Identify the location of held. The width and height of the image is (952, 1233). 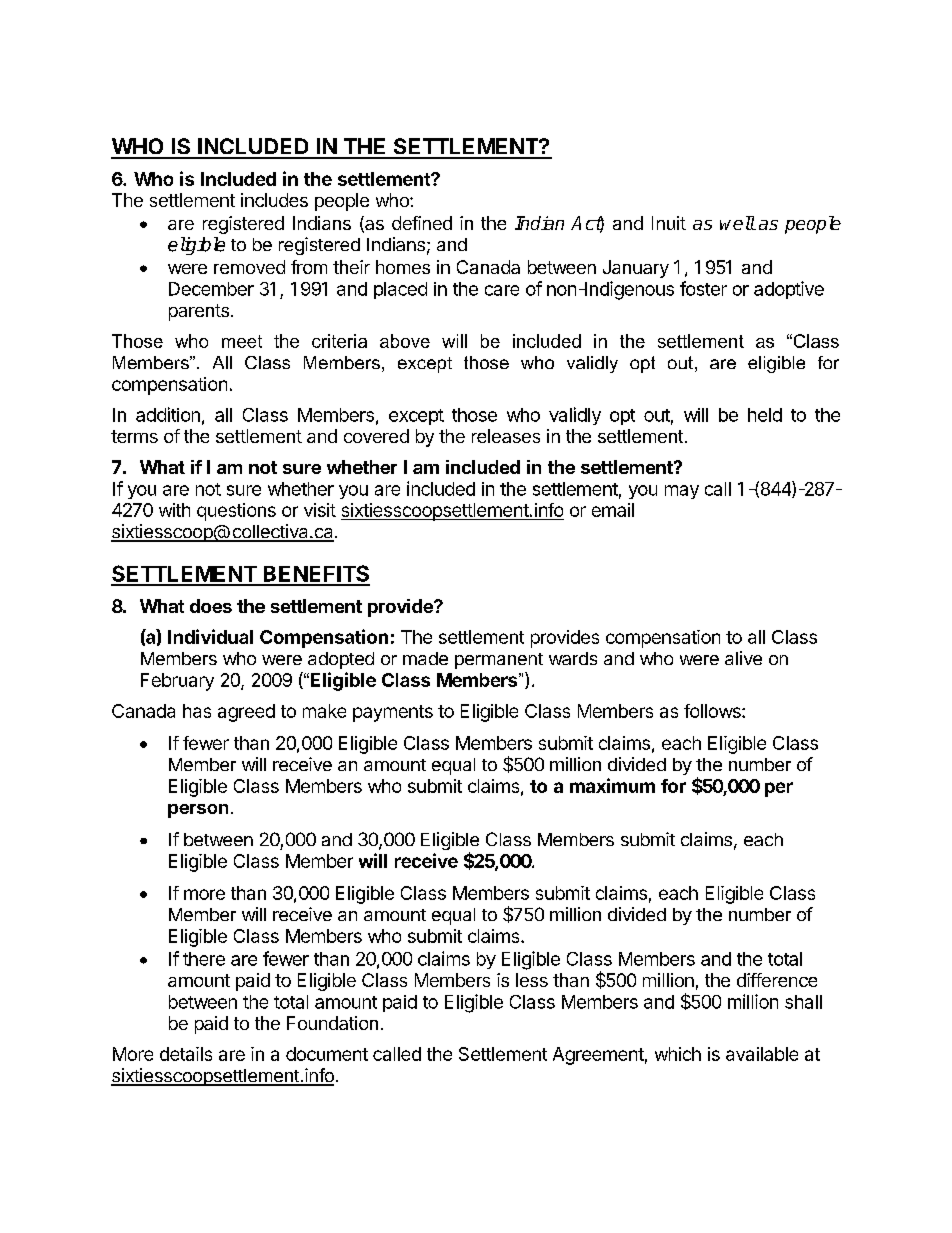
(765, 415).
